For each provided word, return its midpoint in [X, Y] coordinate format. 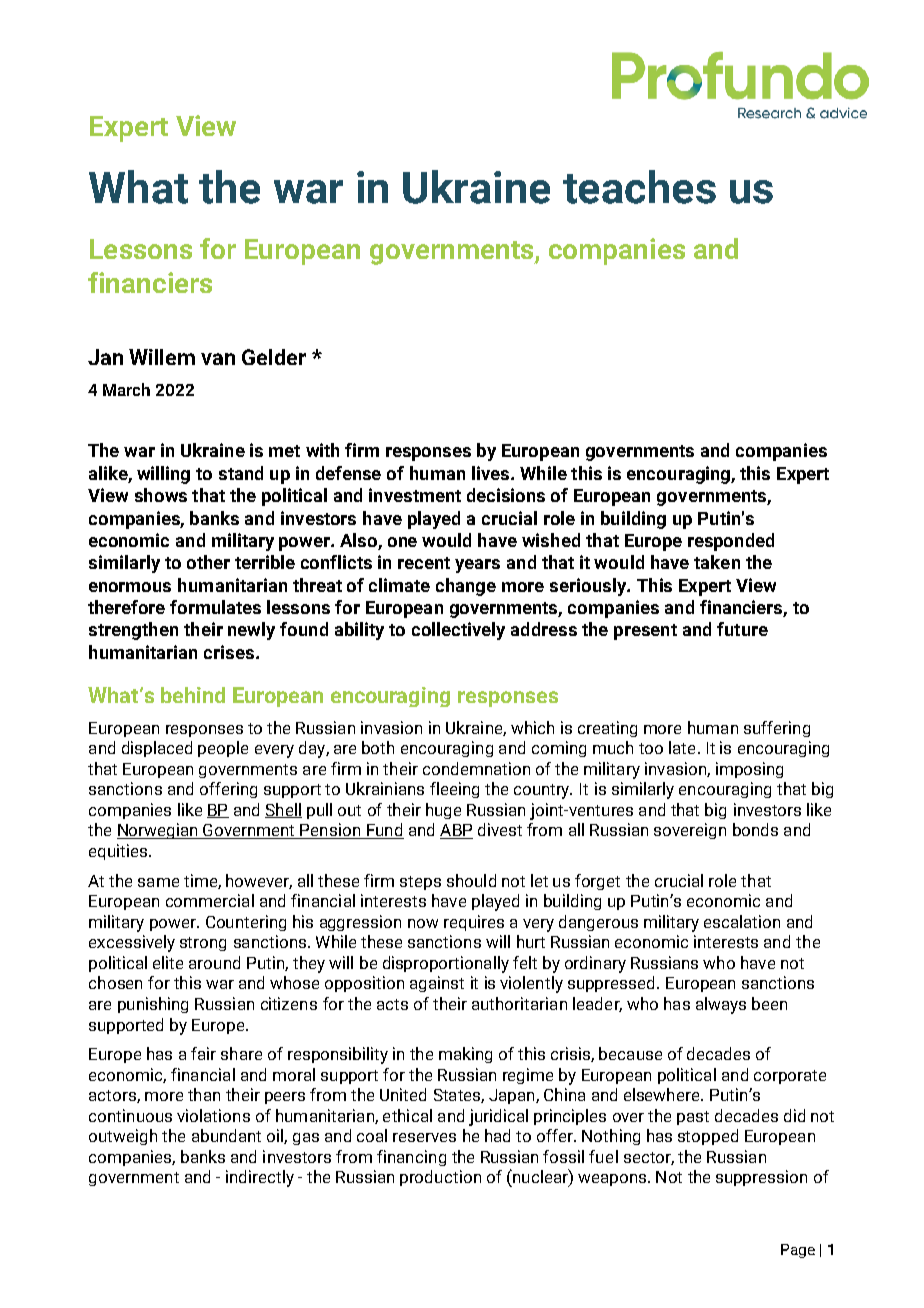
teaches [639, 187]
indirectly [260, 1178]
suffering [777, 729]
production [440, 1178]
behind [193, 695]
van [218, 359]
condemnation [476, 768]
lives [492, 473]
